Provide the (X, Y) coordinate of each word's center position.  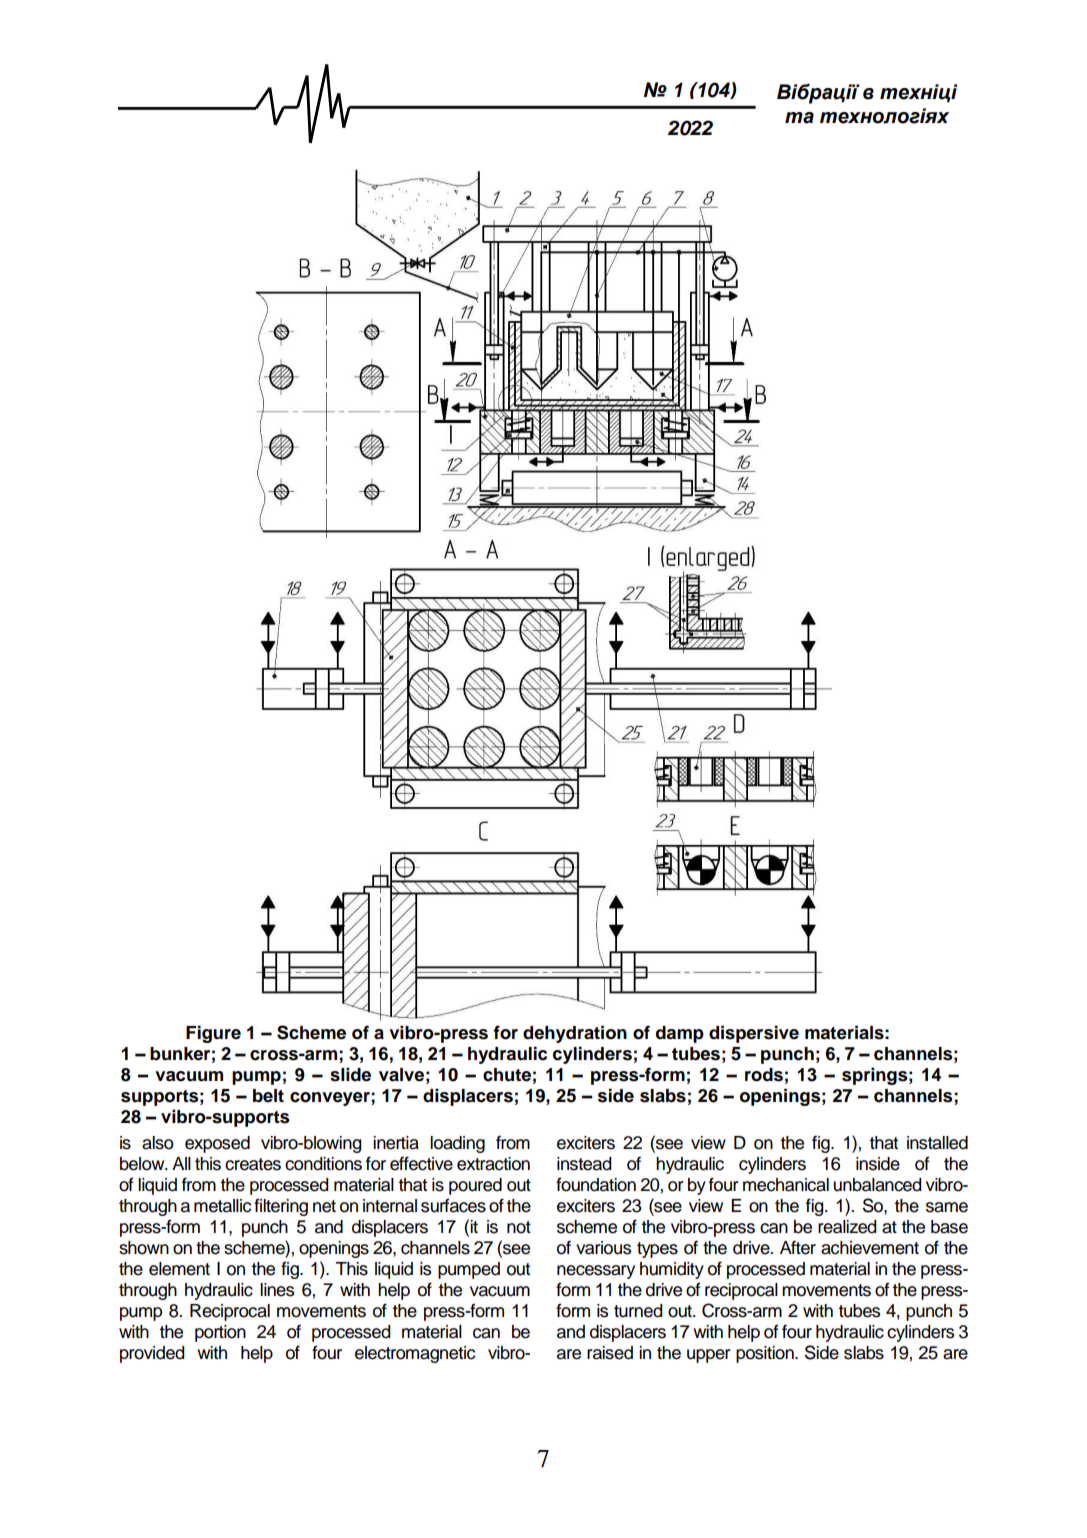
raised (610, 1353)
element (179, 1269)
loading (457, 1144)
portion (220, 1333)
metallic (222, 1206)
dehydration (575, 1034)
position (766, 1354)
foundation (596, 1184)
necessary (596, 1272)
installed (937, 1143)
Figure (213, 1034)
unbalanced (877, 1185)
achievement (870, 1248)
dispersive (754, 1034)
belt (268, 1096)
